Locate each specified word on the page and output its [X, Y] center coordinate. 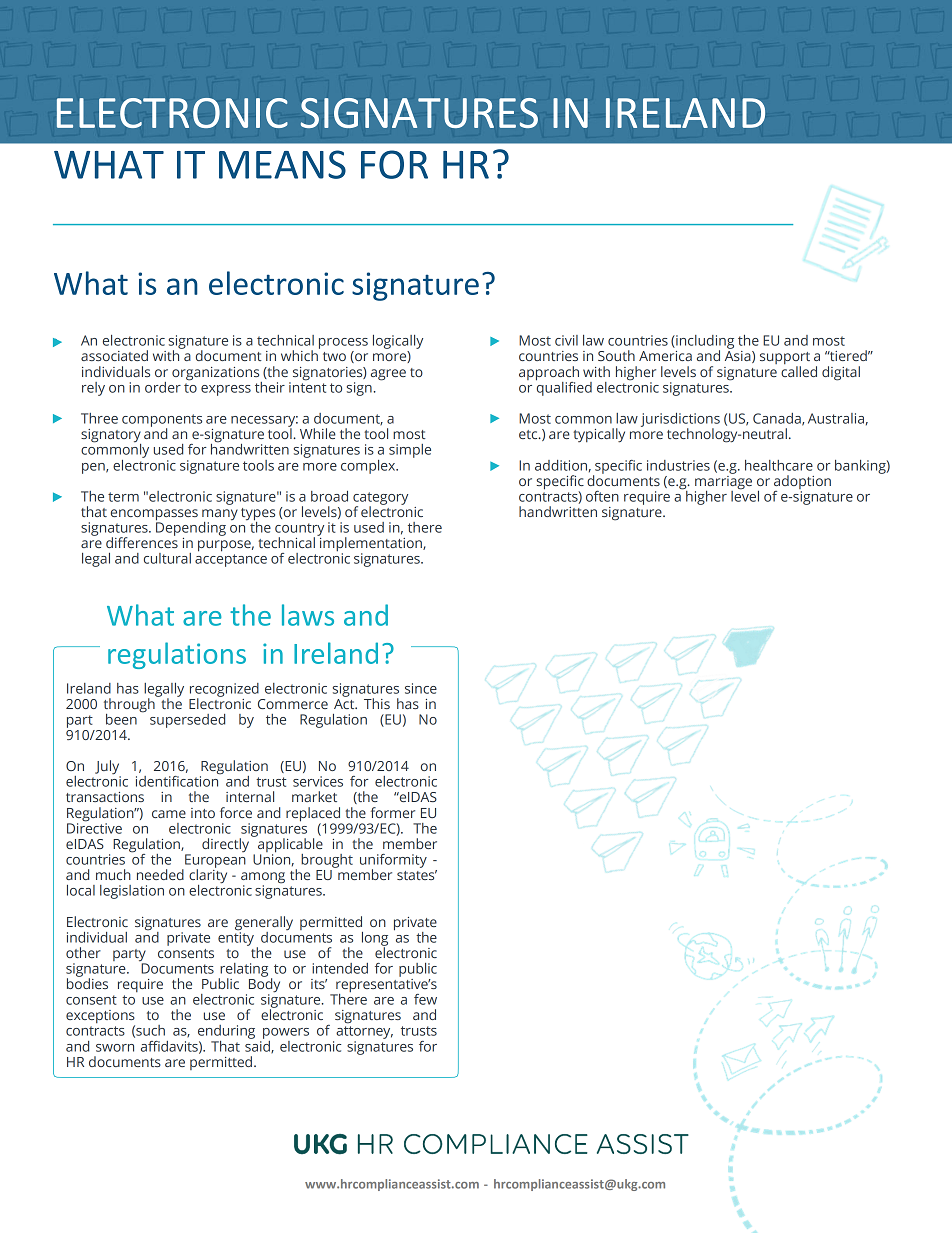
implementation [371, 544]
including [704, 343]
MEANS [282, 164]
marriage [723, 482]
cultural [167, 558]
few [425, 999]
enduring [226, 1033]
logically [398, 343]
